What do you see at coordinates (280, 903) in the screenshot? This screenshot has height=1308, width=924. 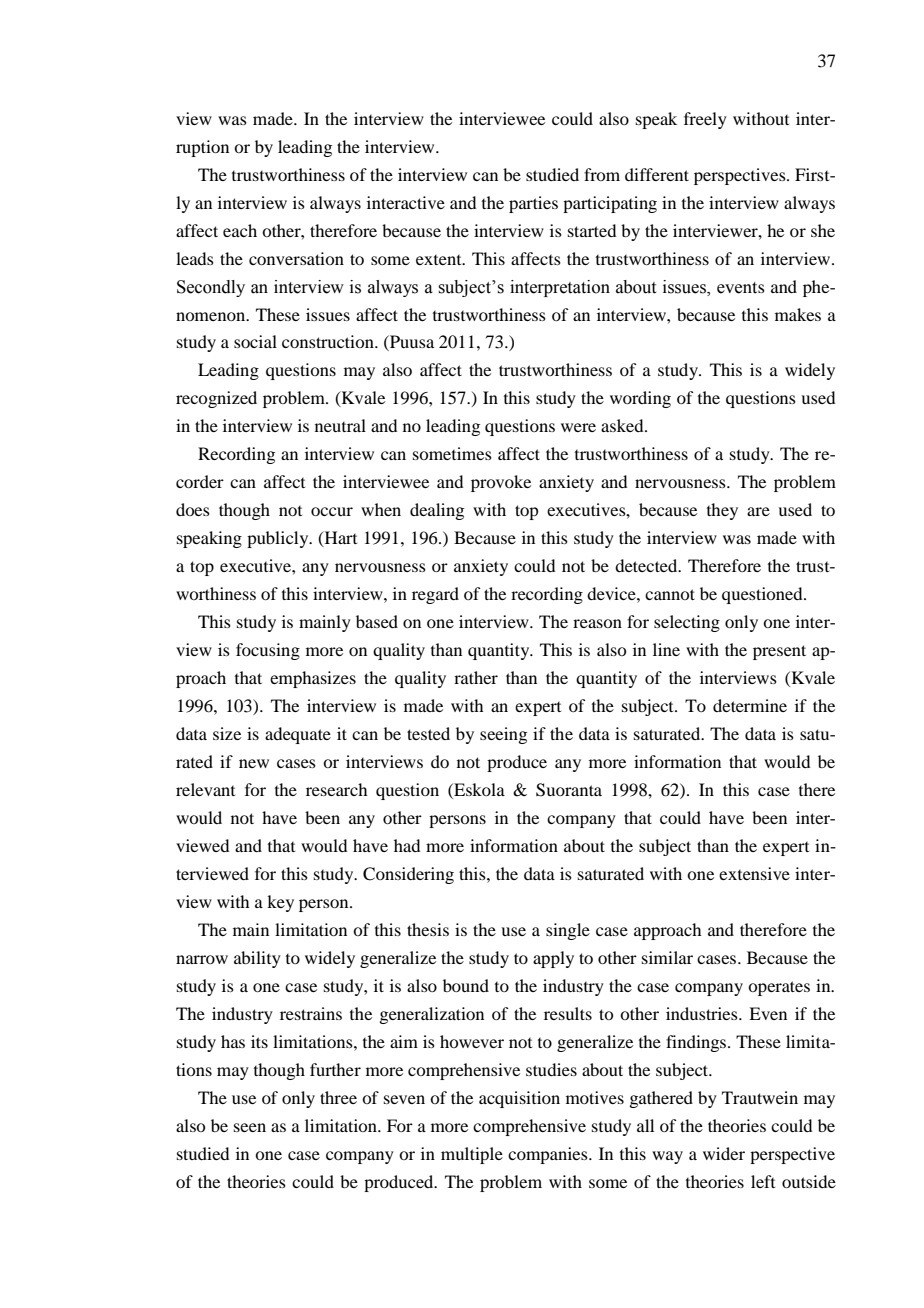 I see `key` at bounding box center [280, 903].
